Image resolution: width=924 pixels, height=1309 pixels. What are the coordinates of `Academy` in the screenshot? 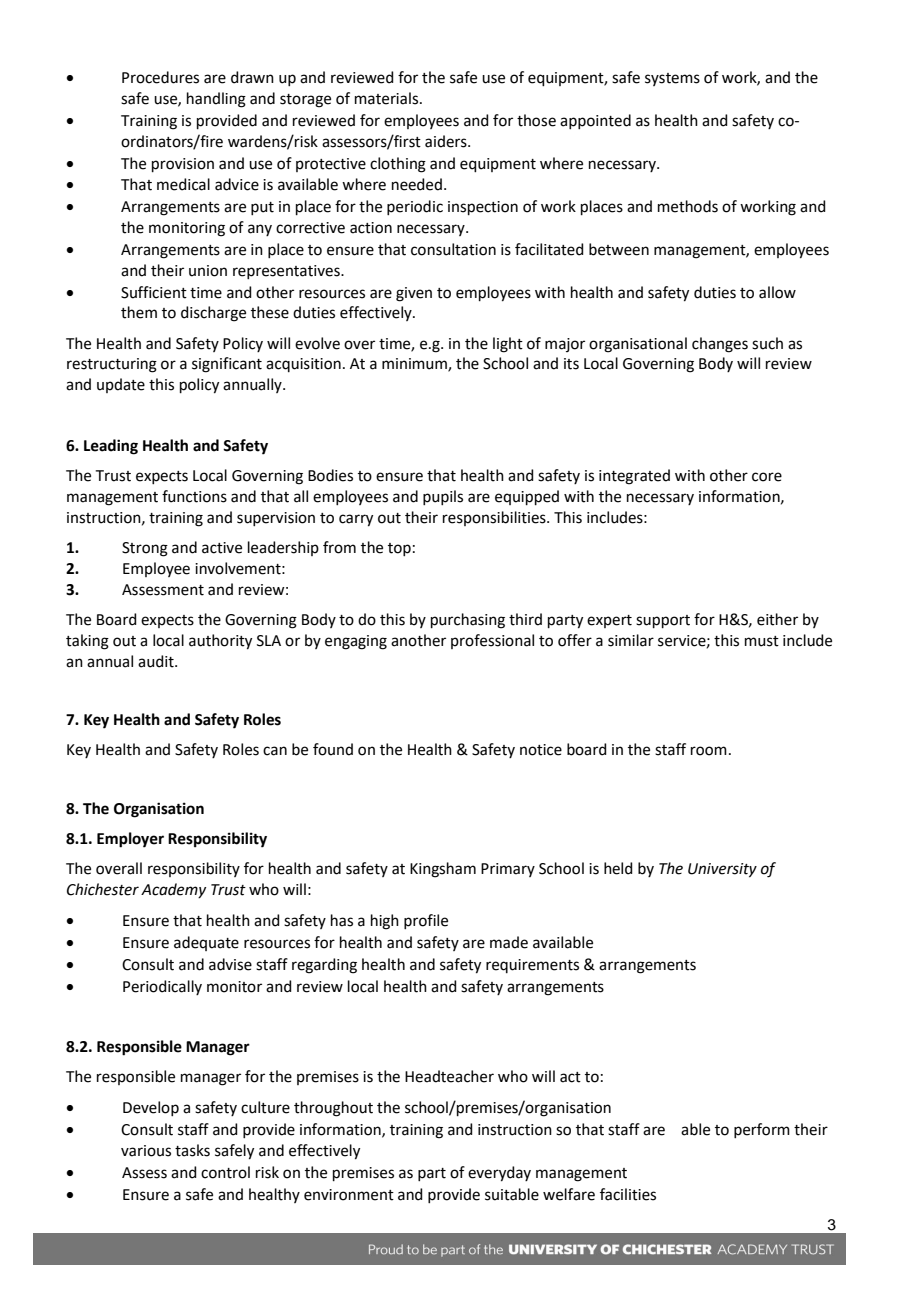 It's located at (173, 890).
